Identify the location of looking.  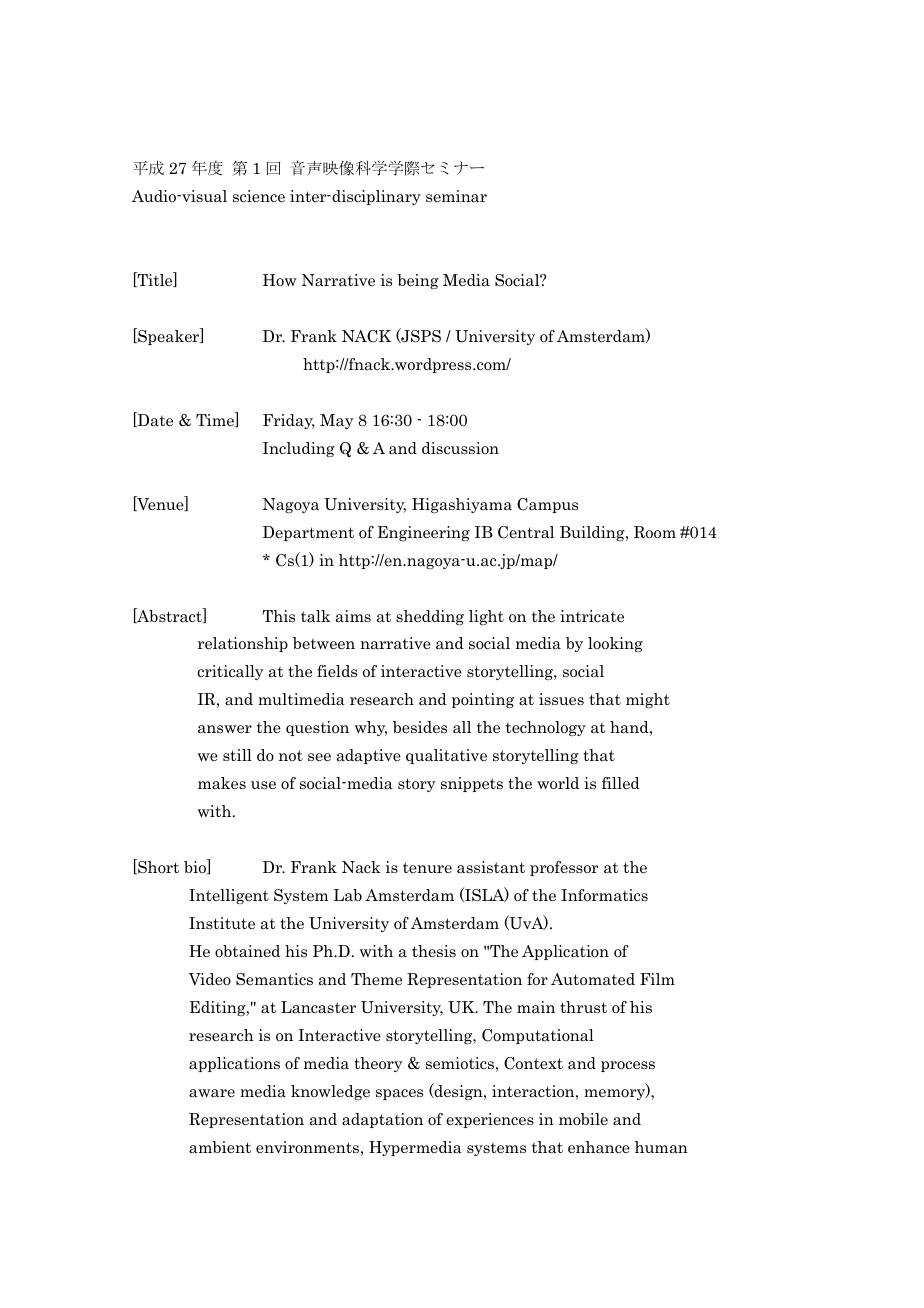
(615, 644).
